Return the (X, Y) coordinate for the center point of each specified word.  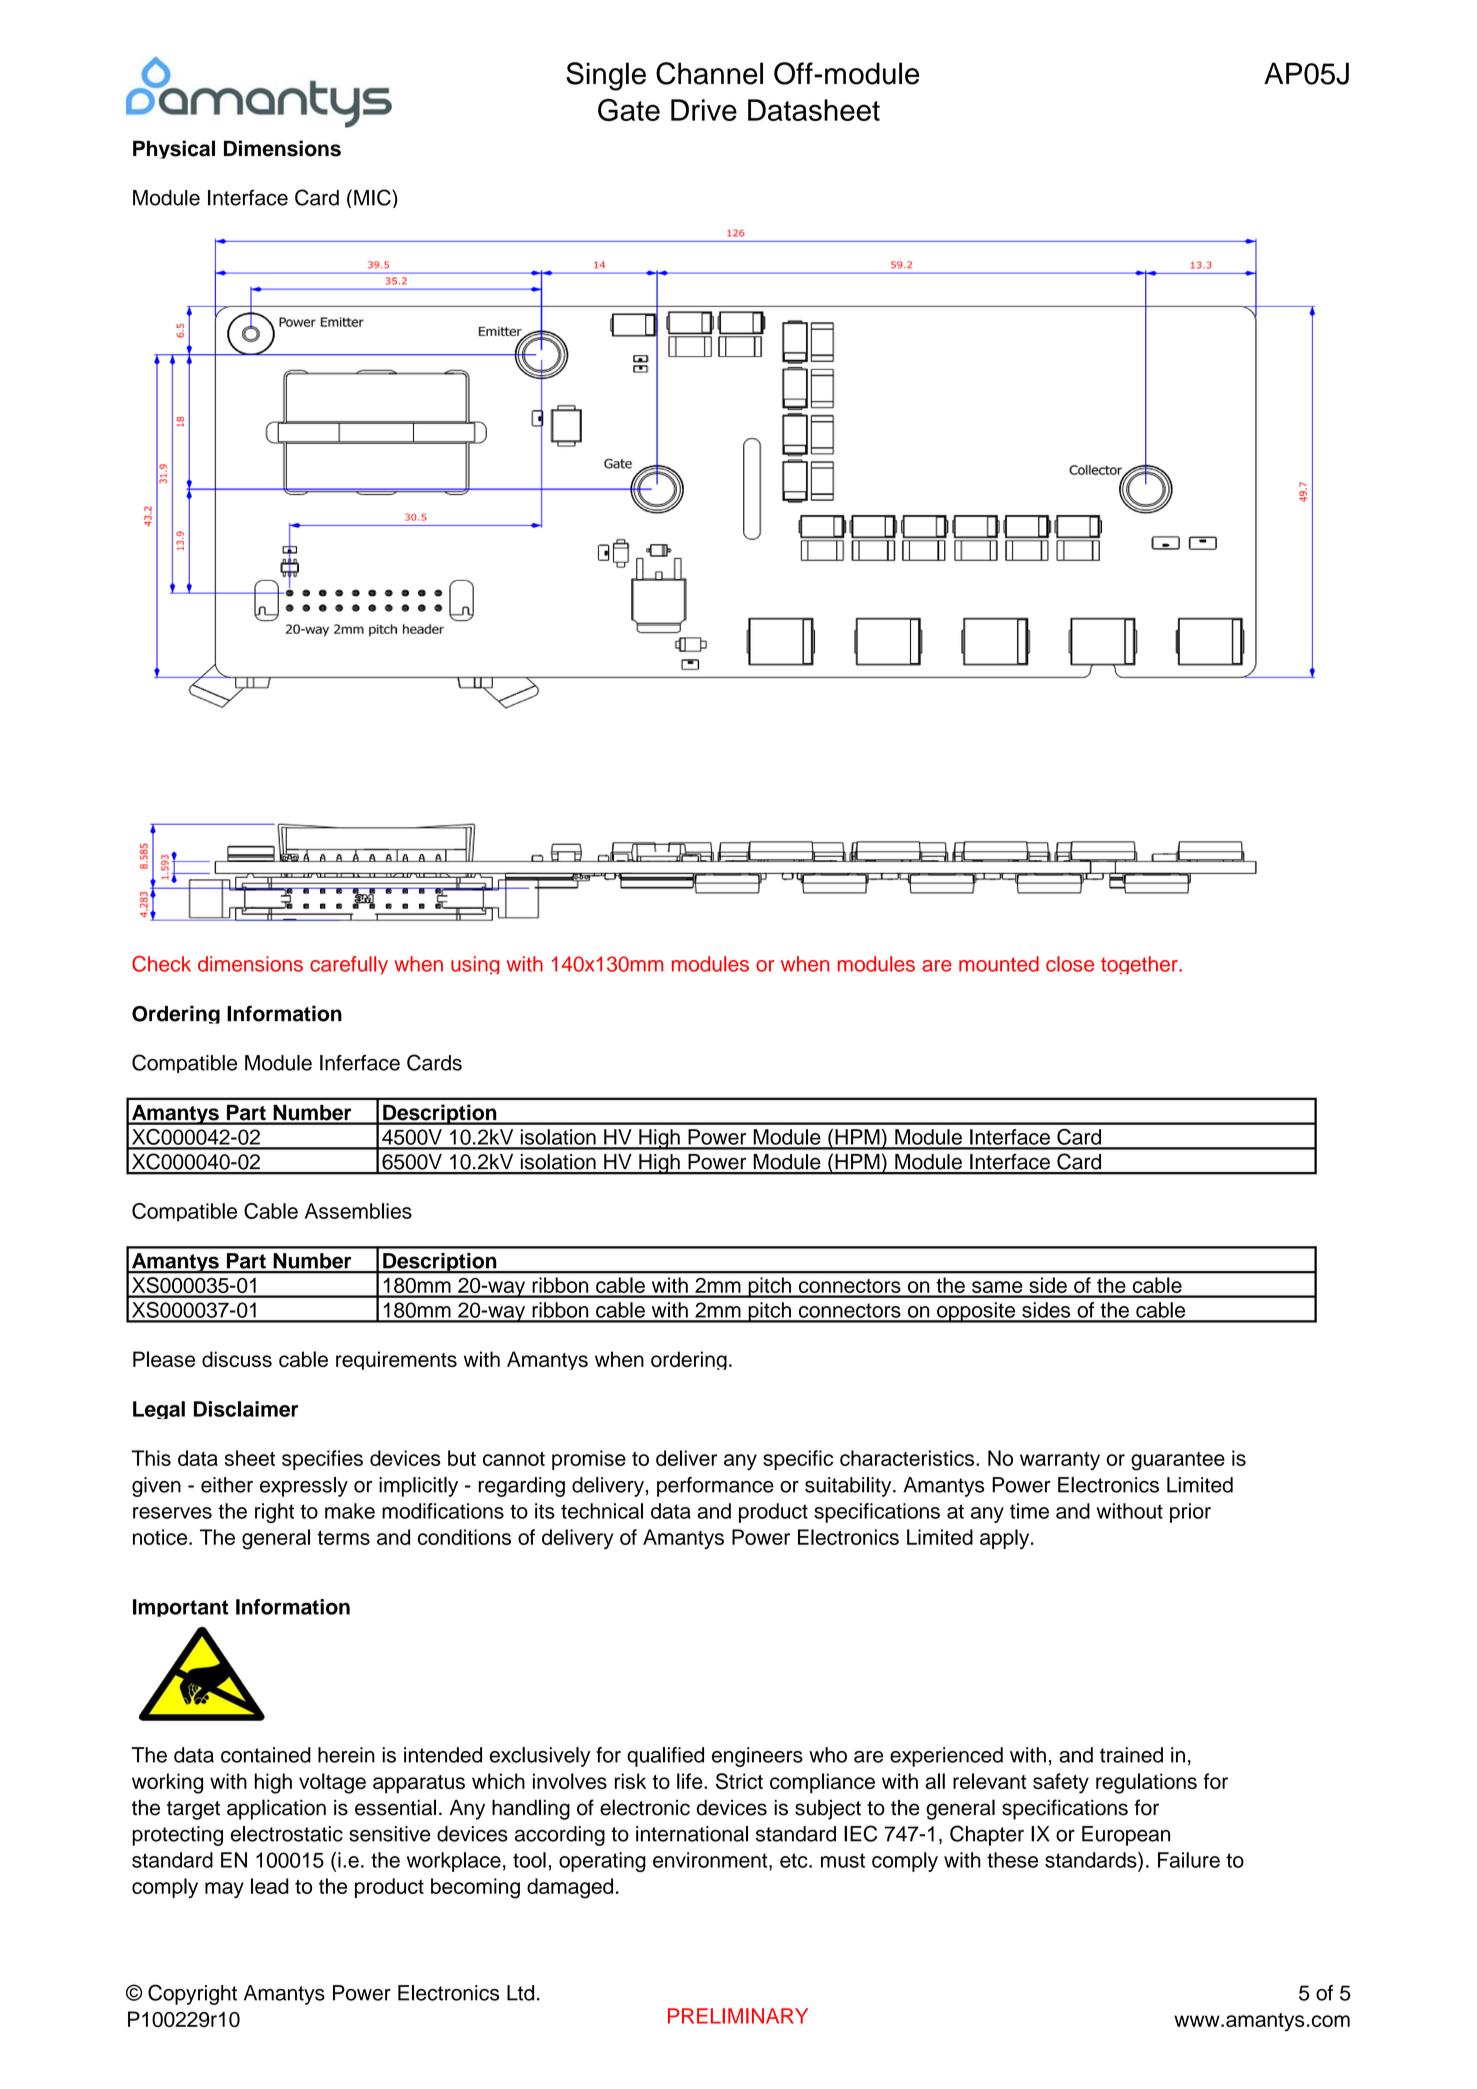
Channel (709, 73)
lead (270, 1886)
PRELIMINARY (738, 2016)
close (1070, 964)
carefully (349, 965)
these (1012, 1860)
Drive (704, 110)
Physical (174, 149)
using (475, 965)
